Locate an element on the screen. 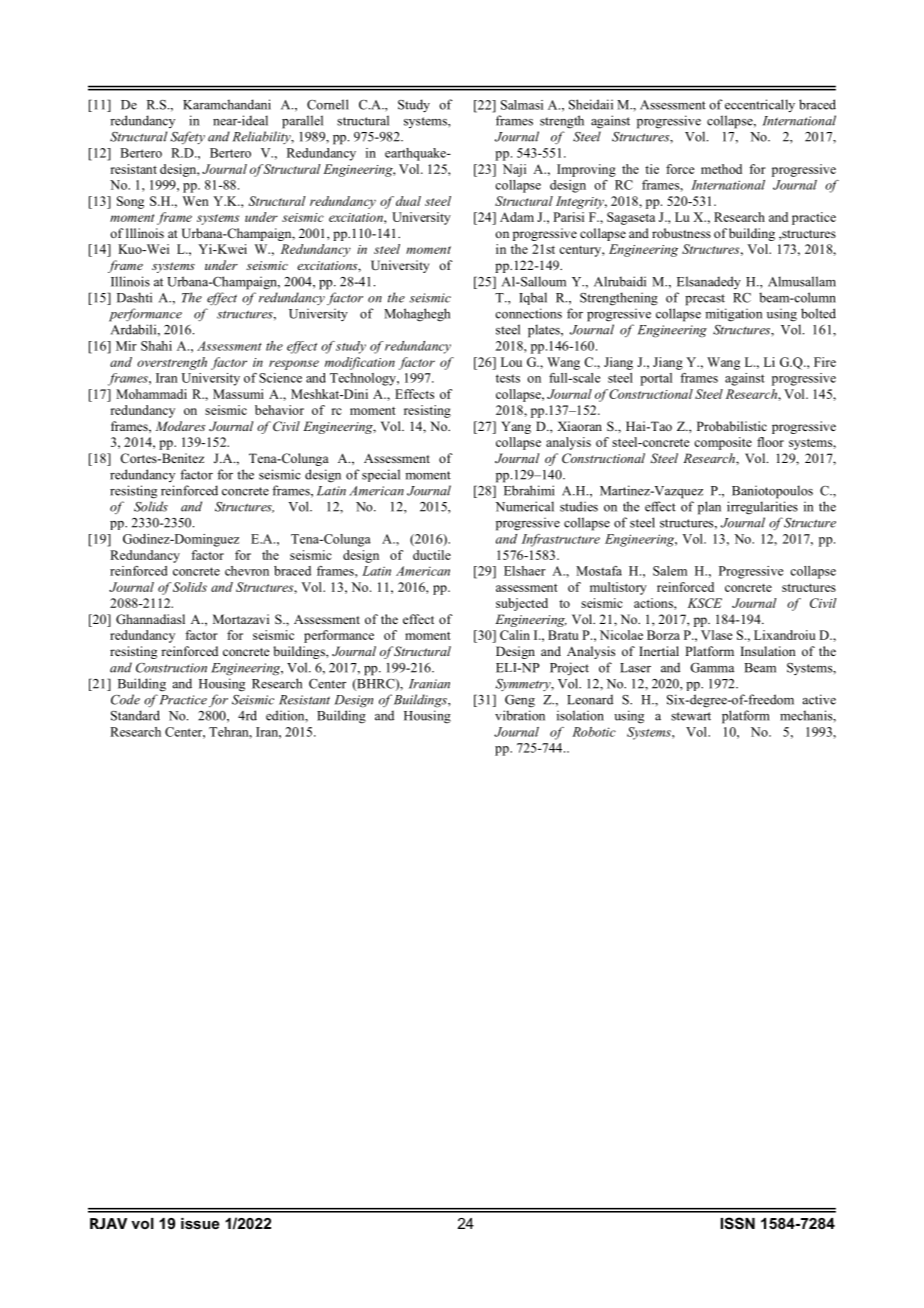 This screenshot has height=1308, width=924. Safety is located at coordinates (187, 137).
